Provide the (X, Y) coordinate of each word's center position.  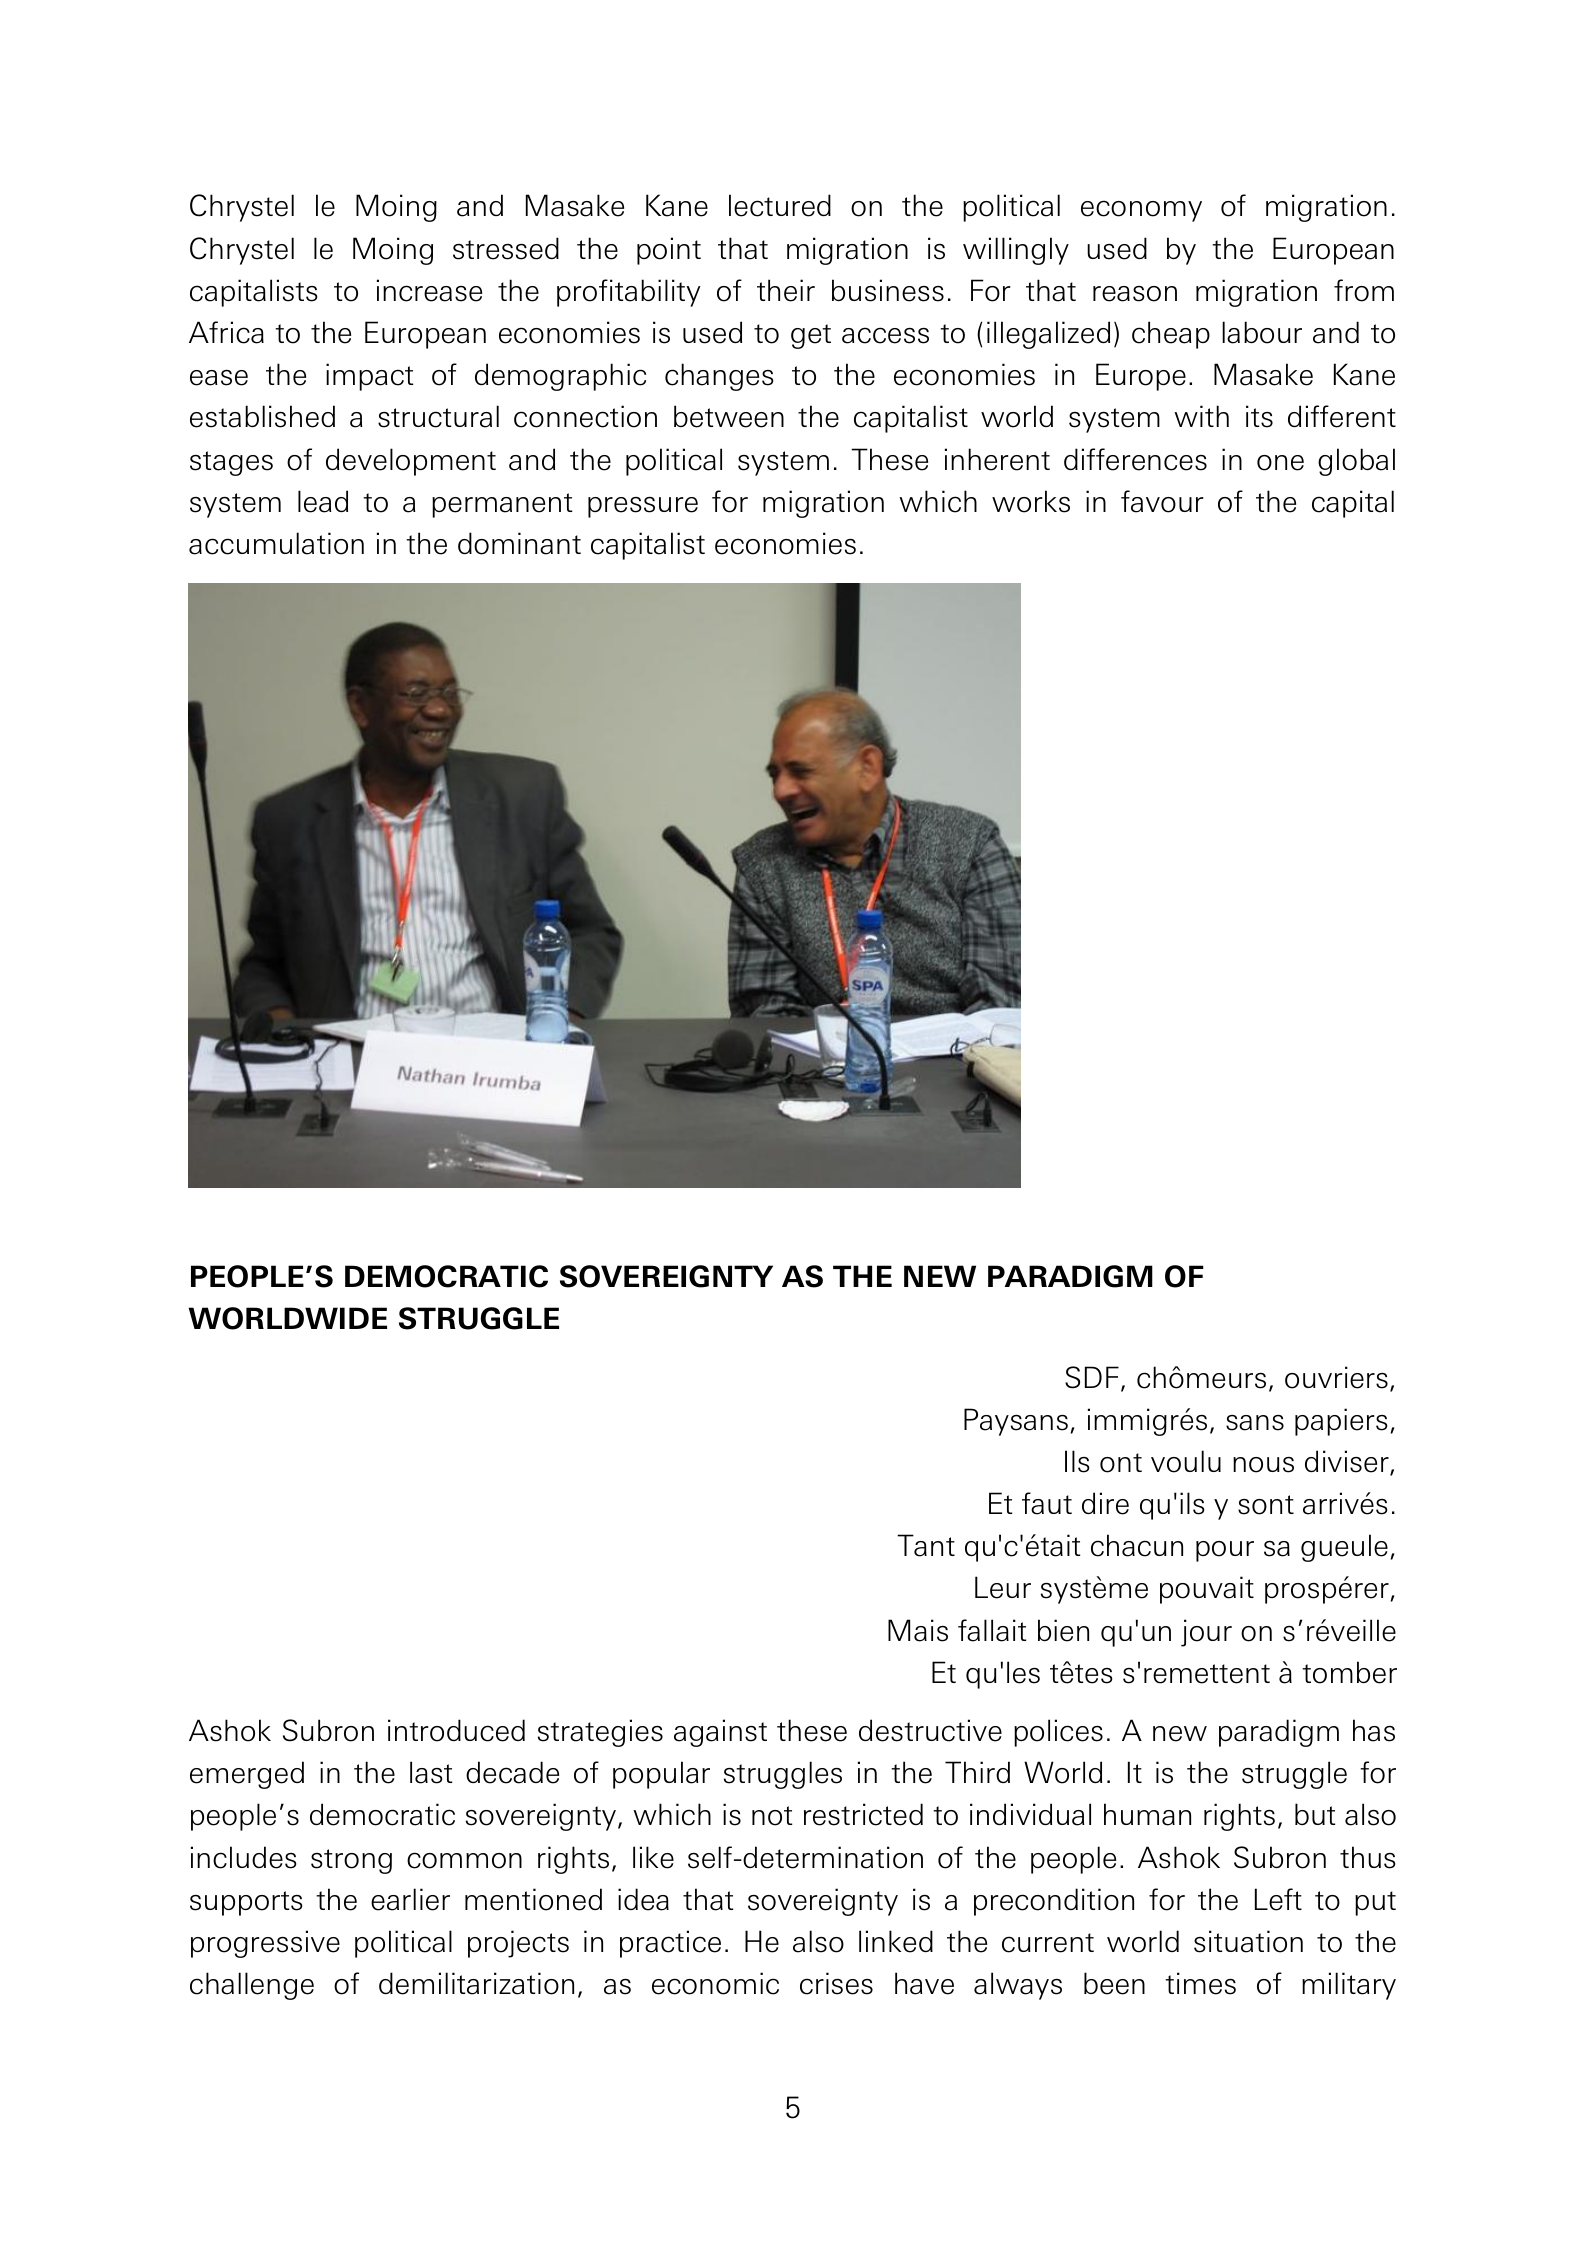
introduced (456, 1730)
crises (836, 1983)
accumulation (276, 543)
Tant (926, 1545)
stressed (506, 248)
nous (1263, 1465)
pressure (643, 507)
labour (1262, 332)
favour (1162, 501)
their (786, 290)
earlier (410, 1899)
